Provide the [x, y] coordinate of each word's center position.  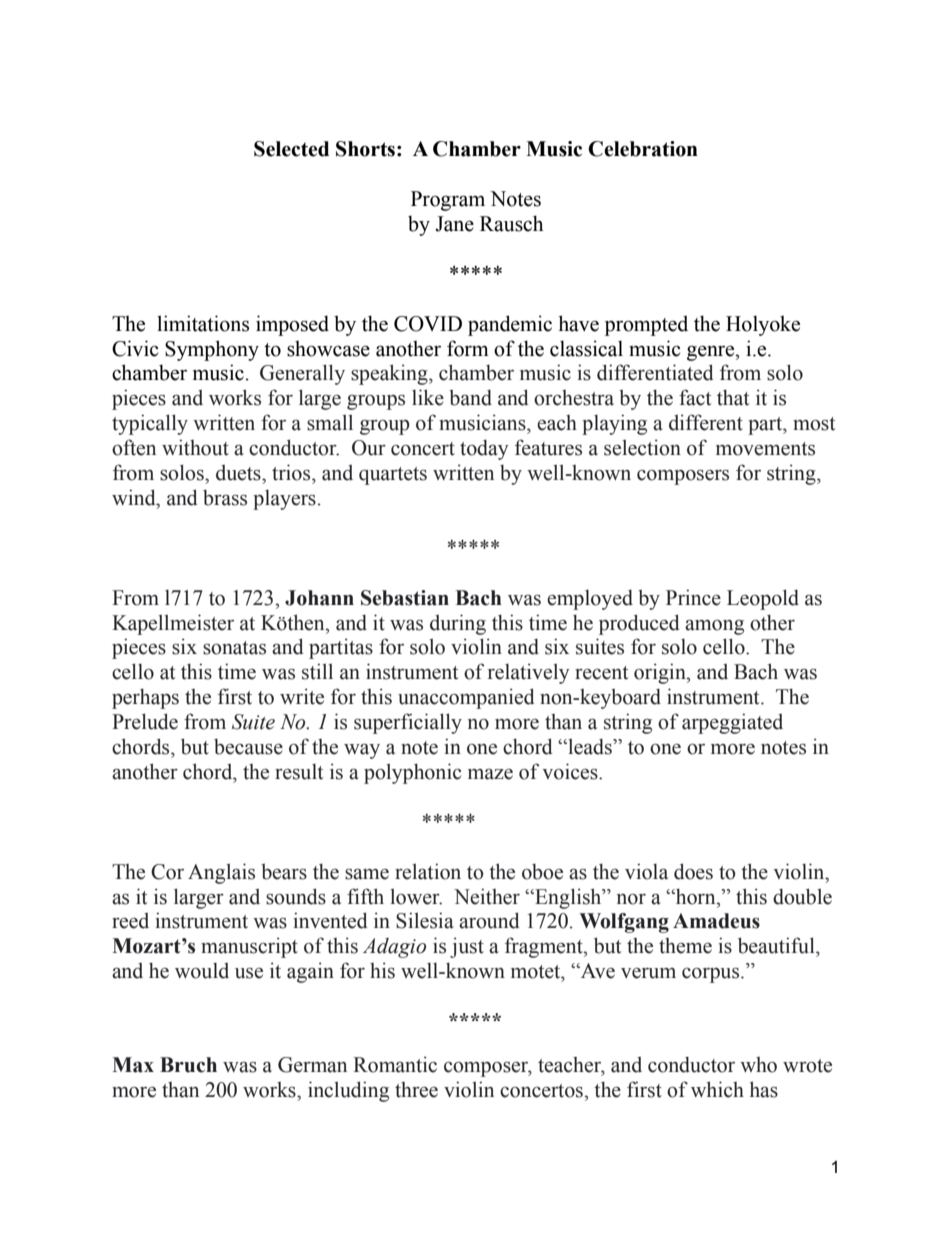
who [758, 1065]
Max [133, 1065]
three [416, 1090]
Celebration [643, 149]
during [458, 624]
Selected [291, 149]
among [714, 627]
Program [448, 201]
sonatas [234, 648]
